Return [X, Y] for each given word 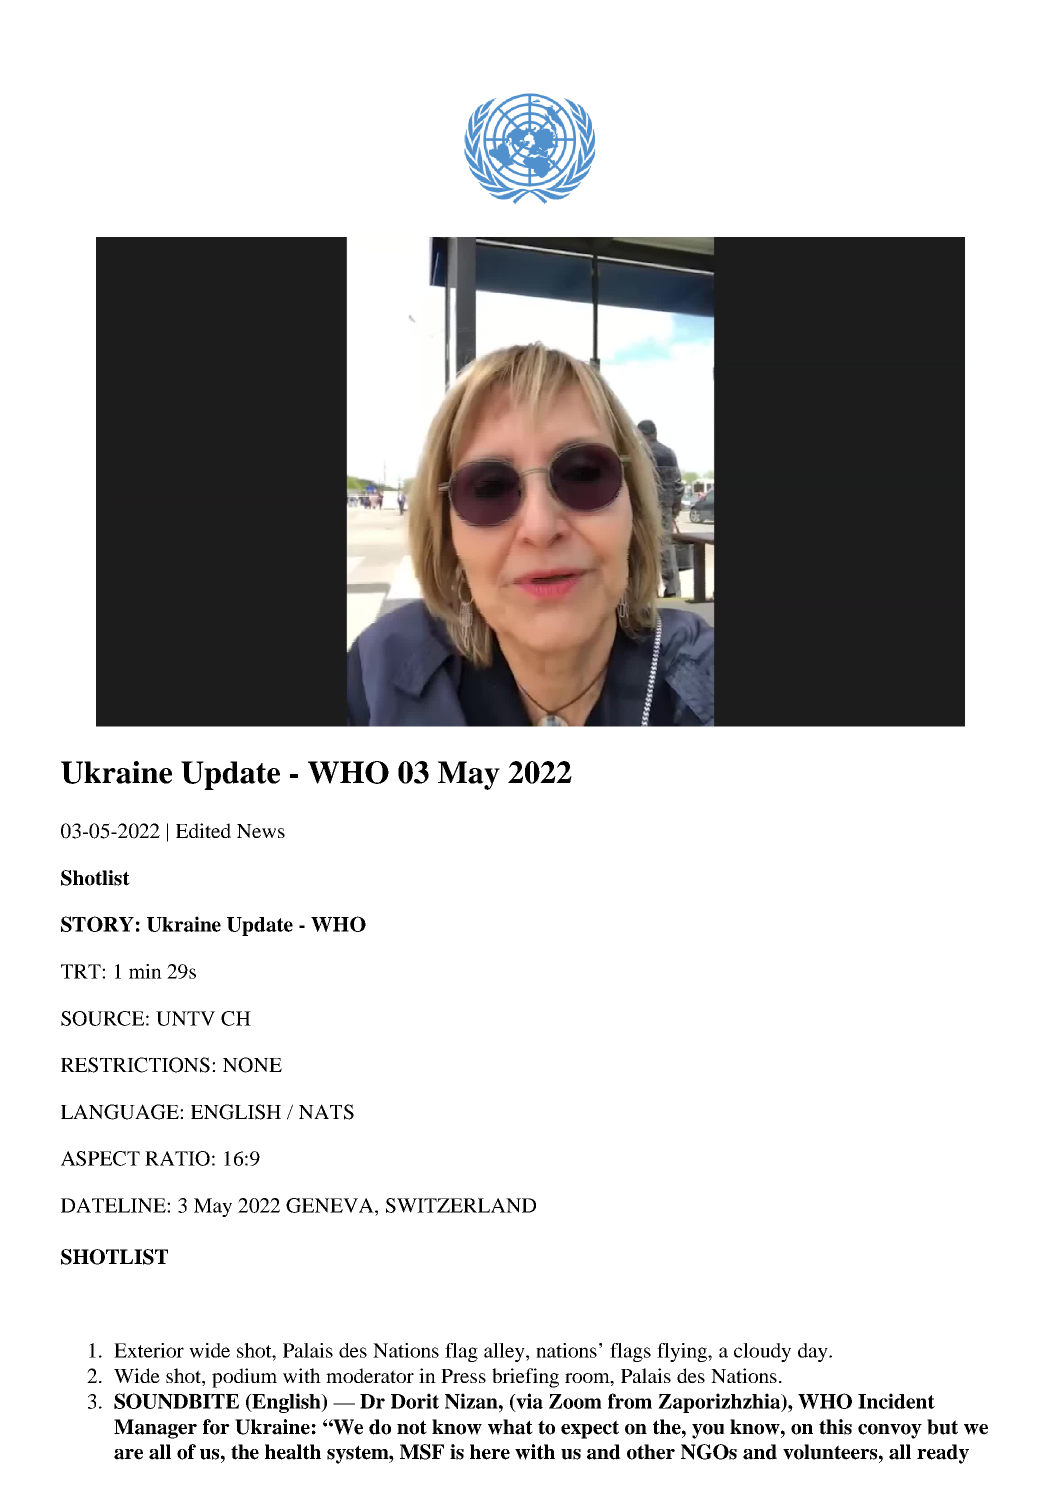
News [261, 831]
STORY [97, 924]
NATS [326, 1112]
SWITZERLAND [461, 1205]
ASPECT [100, 1158]
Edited [203, 830]
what [510, 1427]
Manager [155, 1429]
